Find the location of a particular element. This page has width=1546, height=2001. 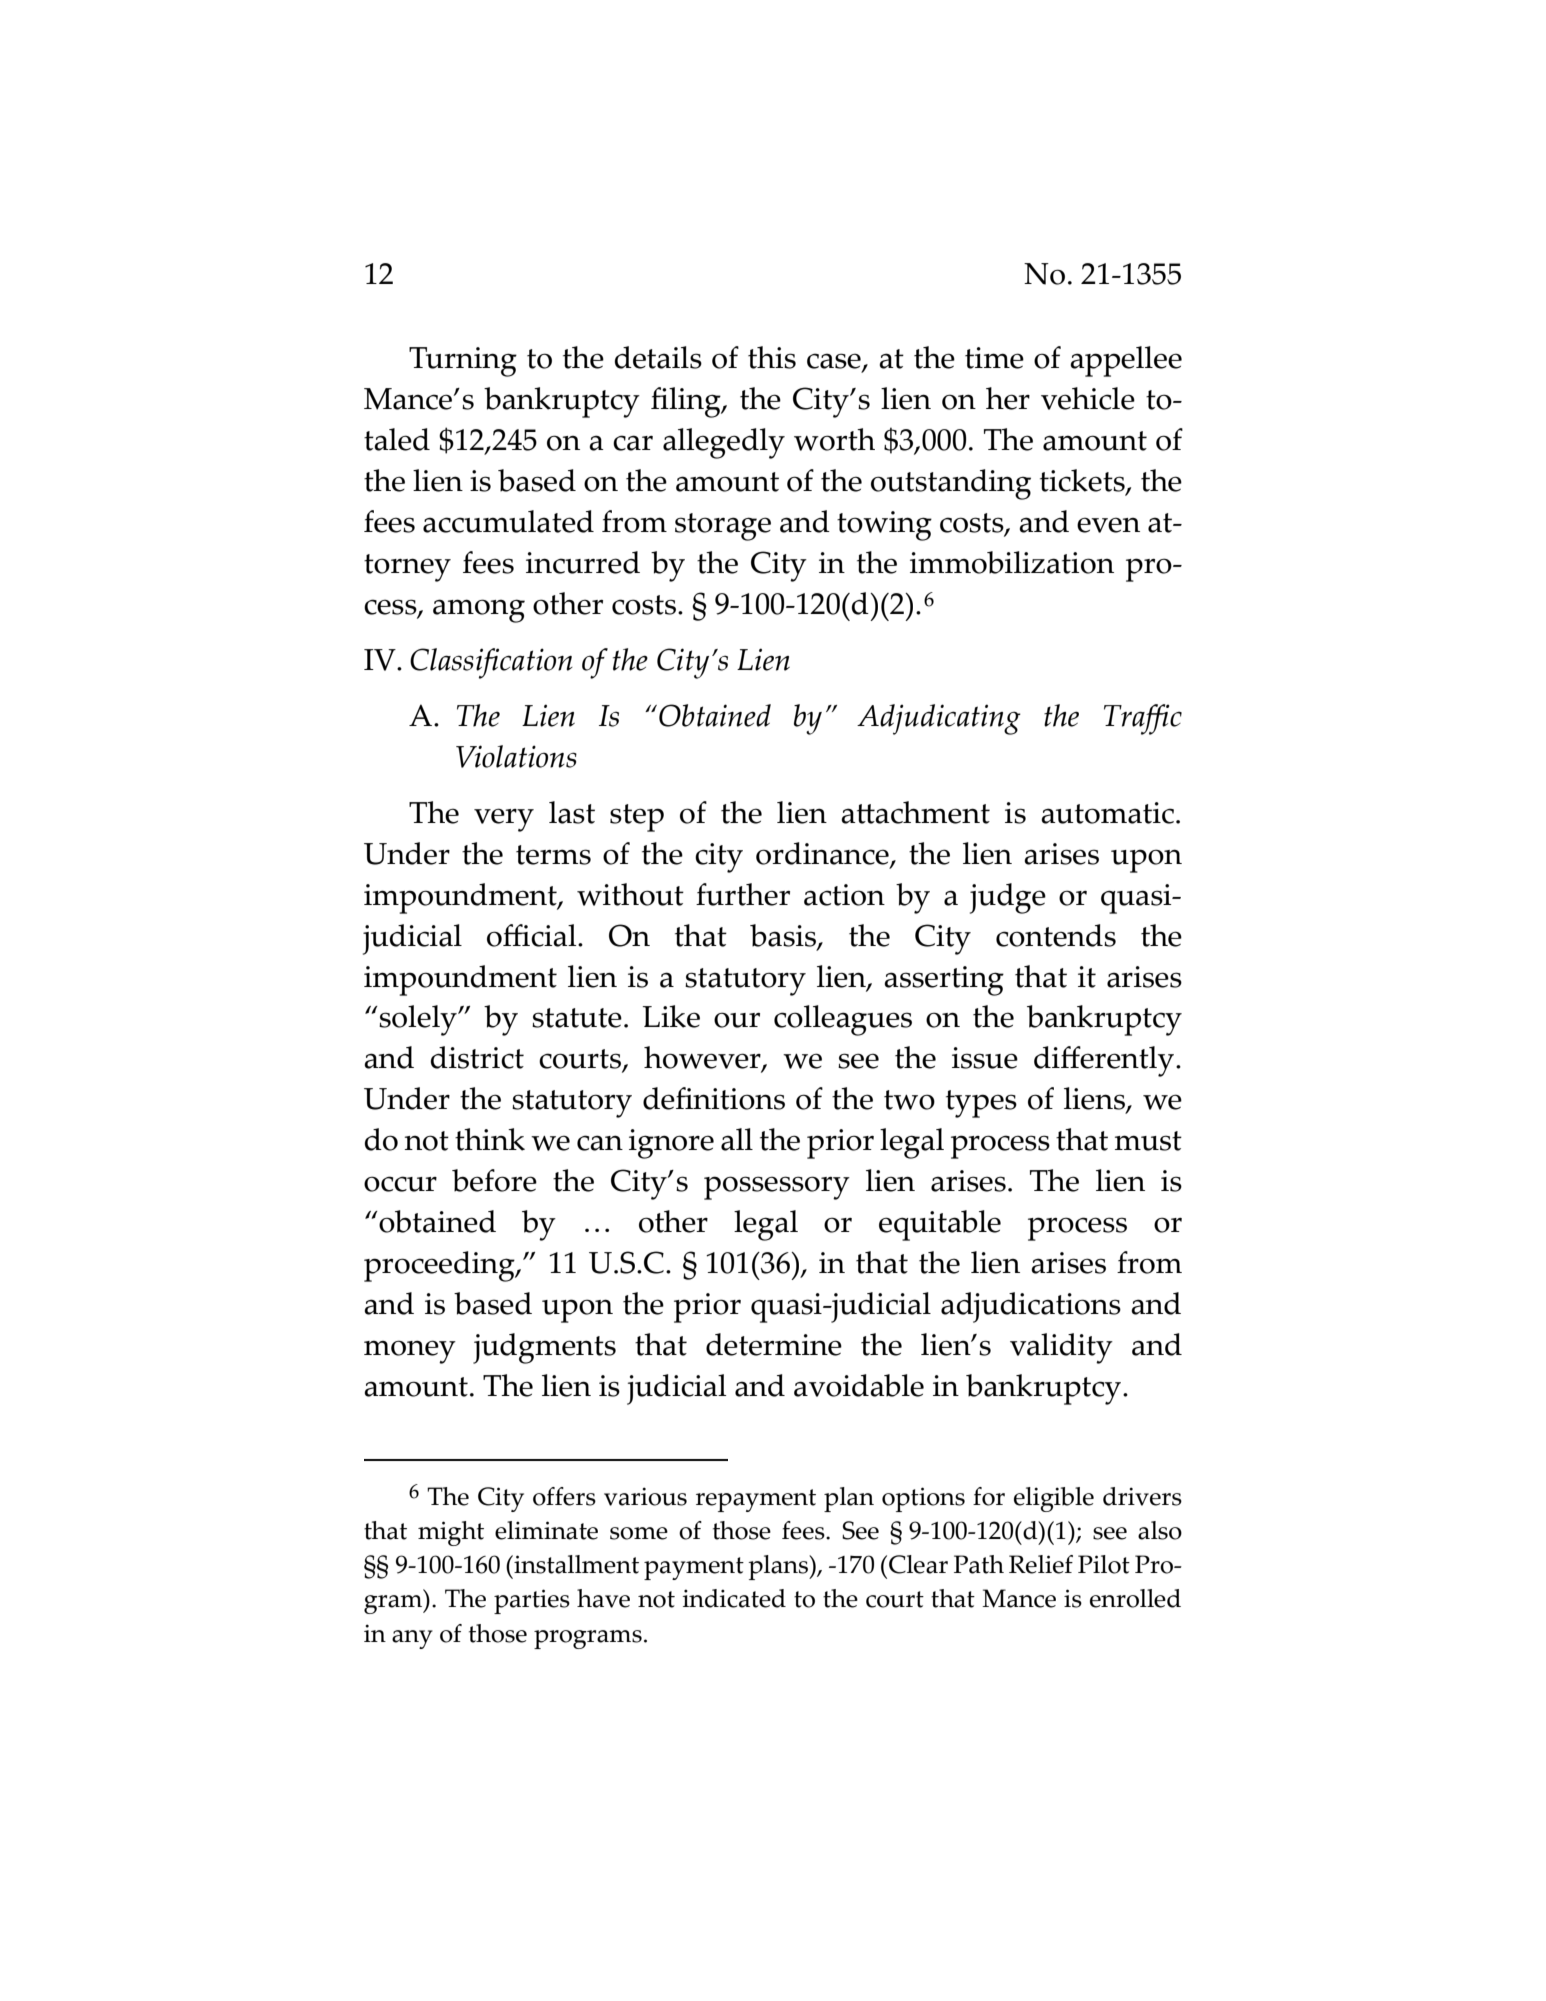

ordinance is located at coordinates (823, 854).
